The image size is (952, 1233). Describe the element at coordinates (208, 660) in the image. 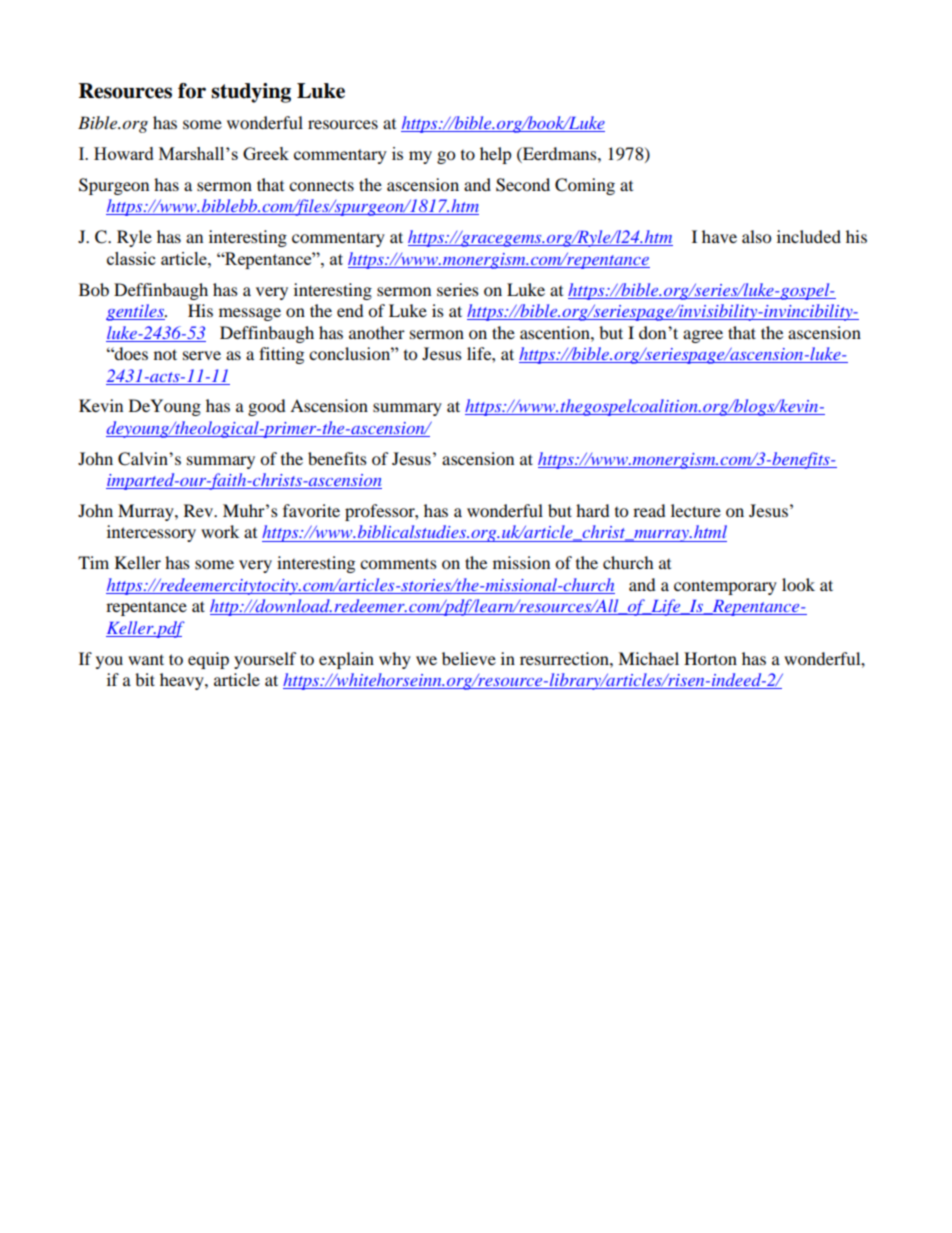

I see `equip` at that location.
